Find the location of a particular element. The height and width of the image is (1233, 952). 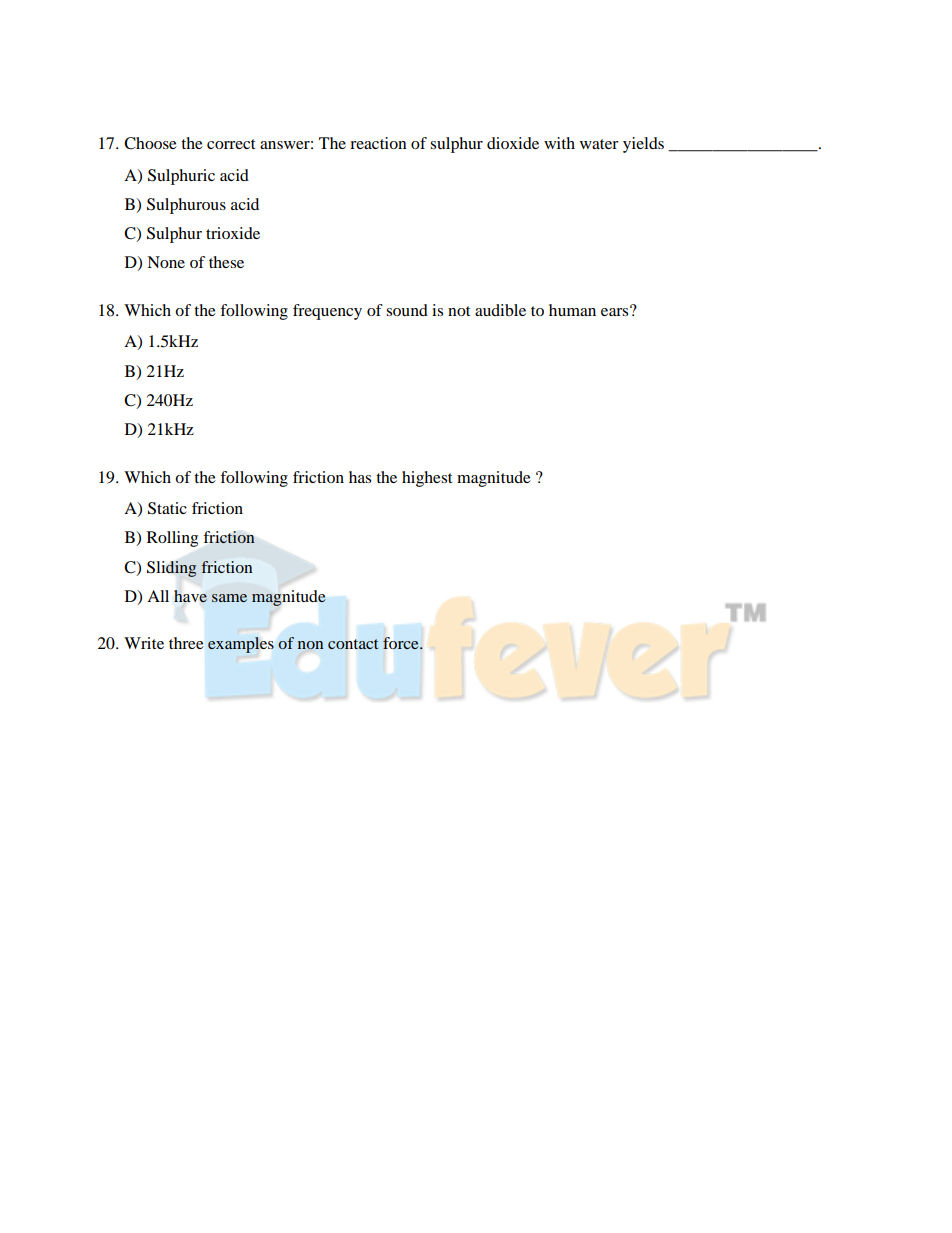

three is located at coordinates (186, 643).
